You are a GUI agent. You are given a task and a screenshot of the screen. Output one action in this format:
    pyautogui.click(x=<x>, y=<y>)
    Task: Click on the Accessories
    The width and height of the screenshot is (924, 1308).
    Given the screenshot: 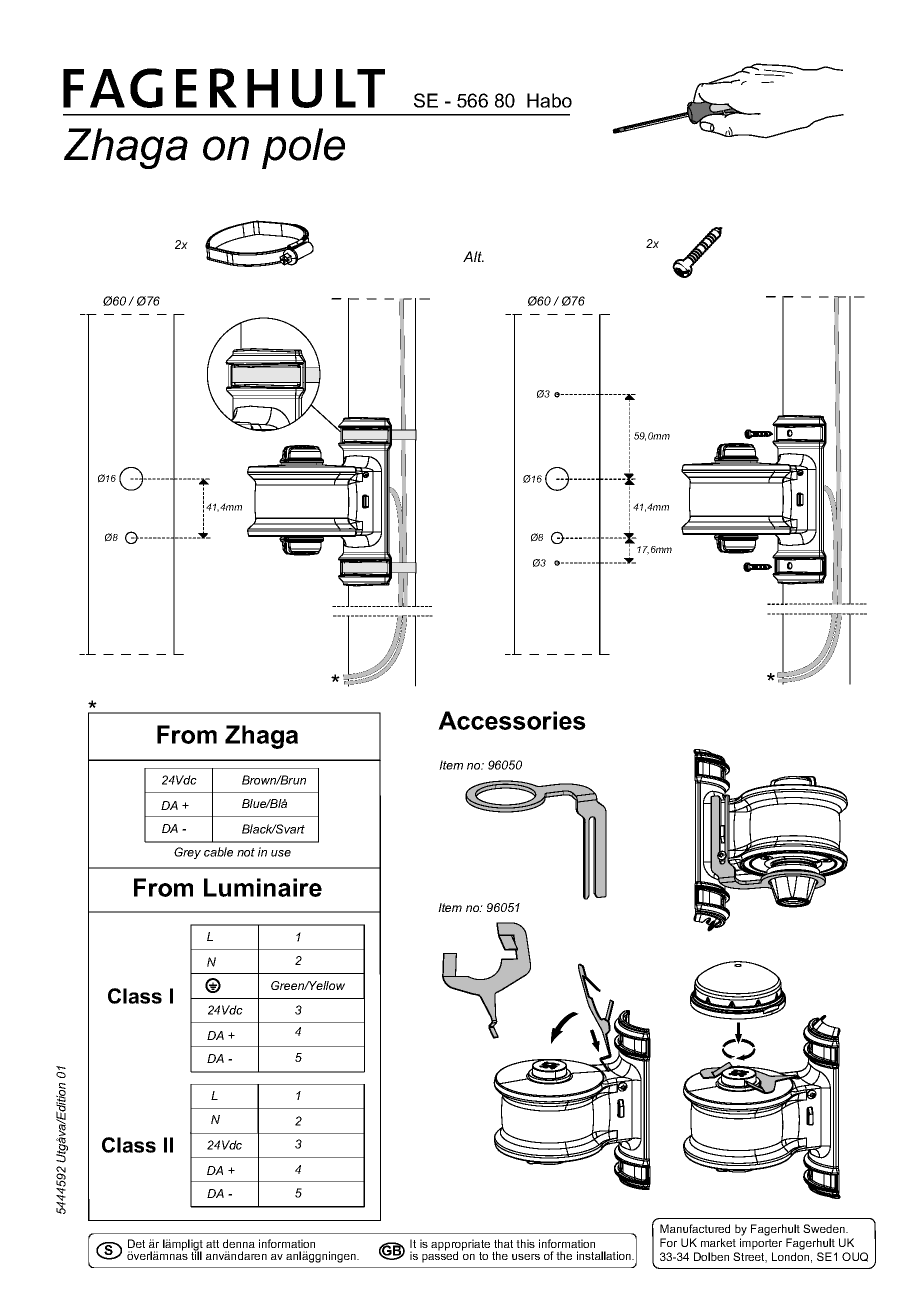 What is the action you would take?
    pyautogui.click(x=512, y=720)
